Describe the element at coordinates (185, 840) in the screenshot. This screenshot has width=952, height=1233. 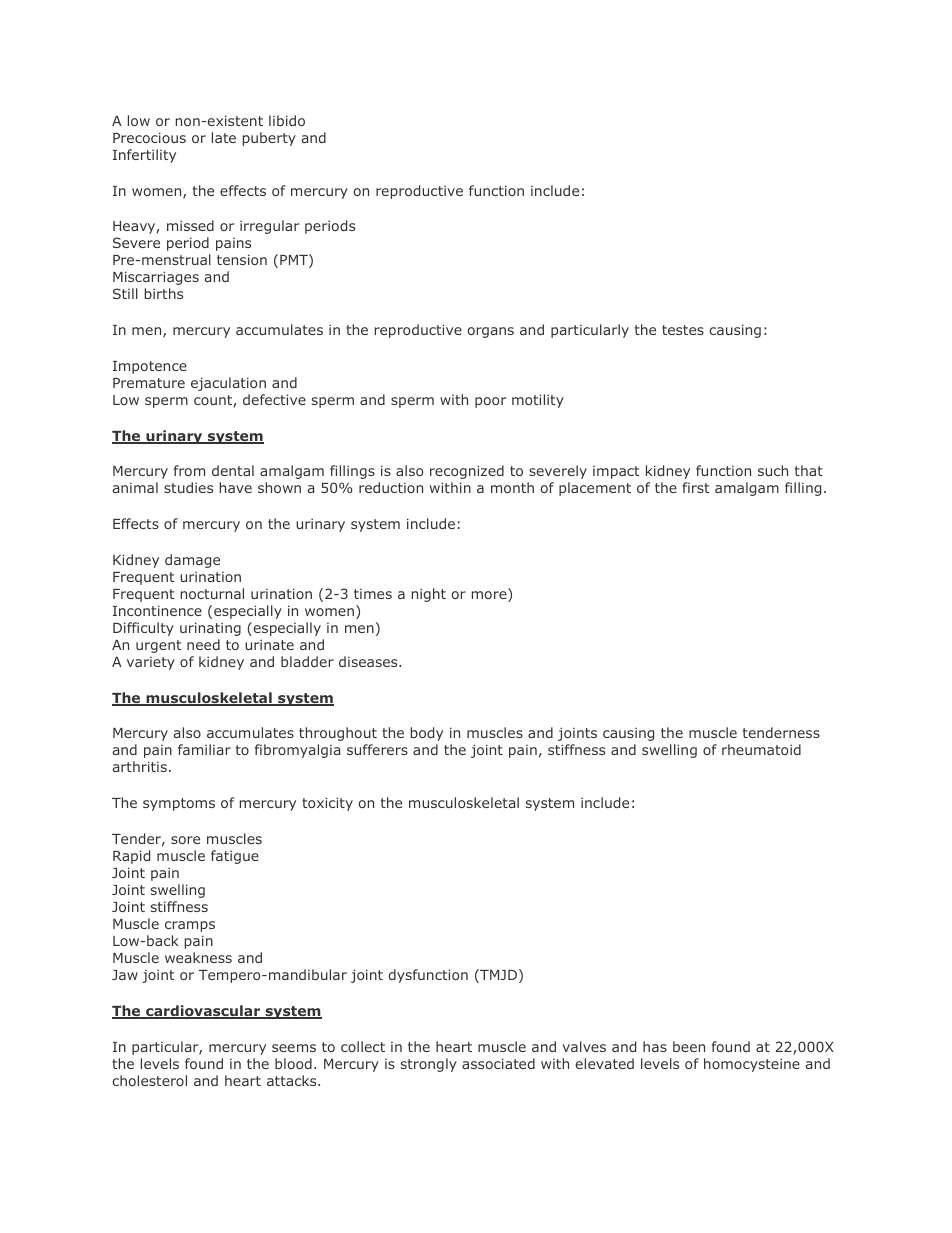
I see `sore` at that location.
